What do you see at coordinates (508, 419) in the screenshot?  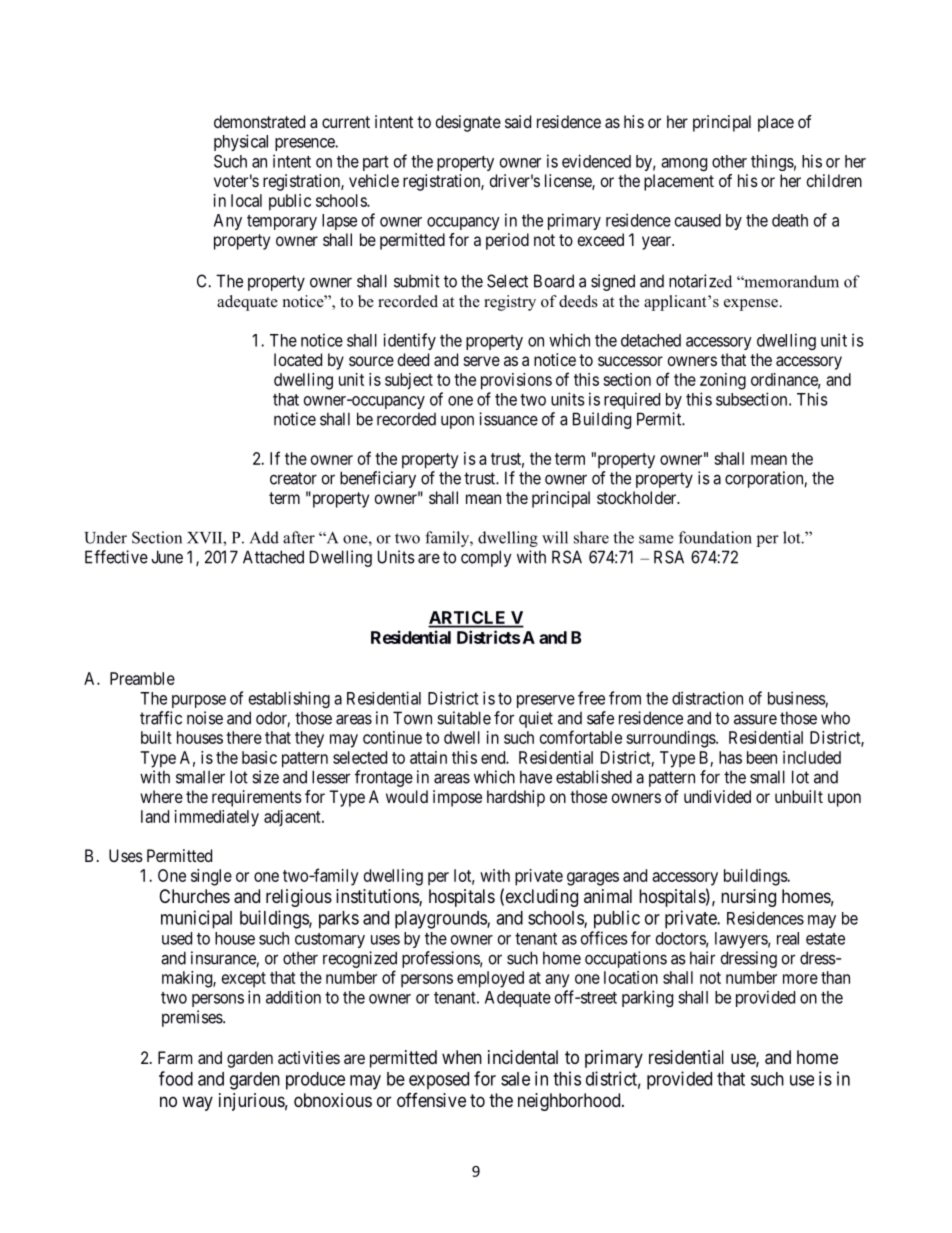 I see `issuance` at bounding box center [508, 419].
